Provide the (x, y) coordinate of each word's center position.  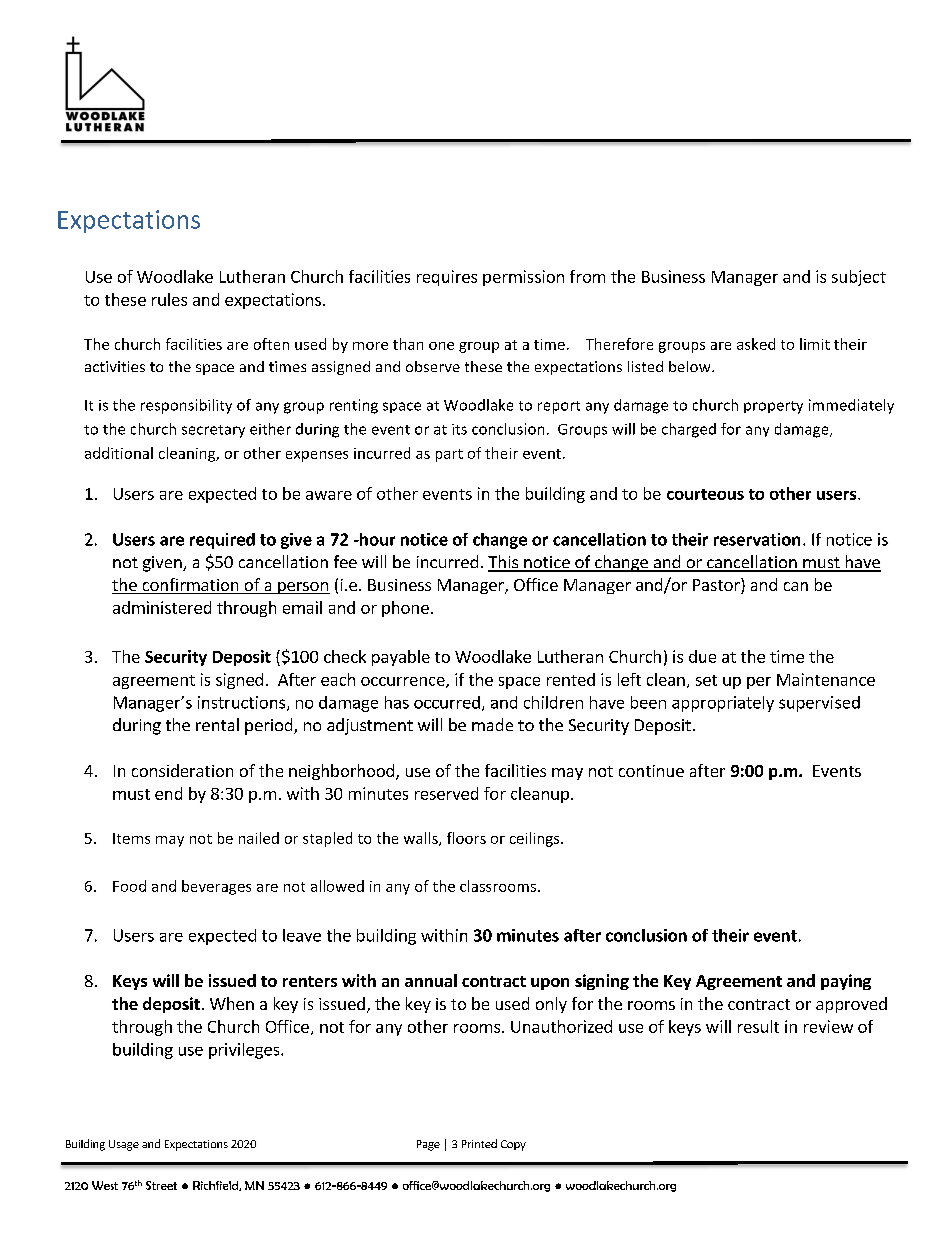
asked (756, 344)
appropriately (723, 704)
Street (161, 1185)
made (492, 724)
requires (447, 278)
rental (217, 724)
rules (169, 299)
